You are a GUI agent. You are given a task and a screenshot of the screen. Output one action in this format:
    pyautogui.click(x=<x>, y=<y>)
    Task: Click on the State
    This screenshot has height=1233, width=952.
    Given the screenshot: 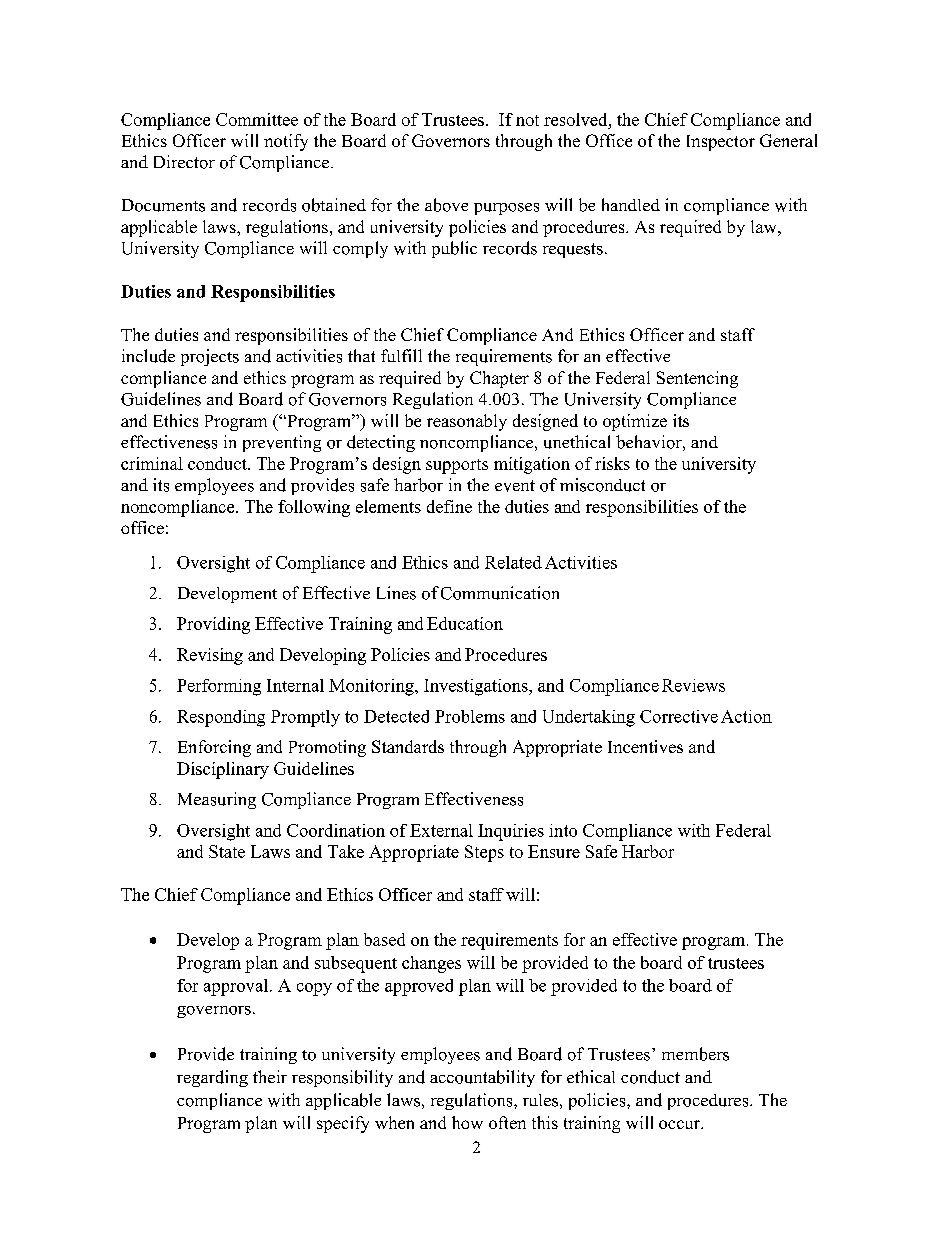 What is the action you would take?
    pyautogui.click(x=227, y=851)
